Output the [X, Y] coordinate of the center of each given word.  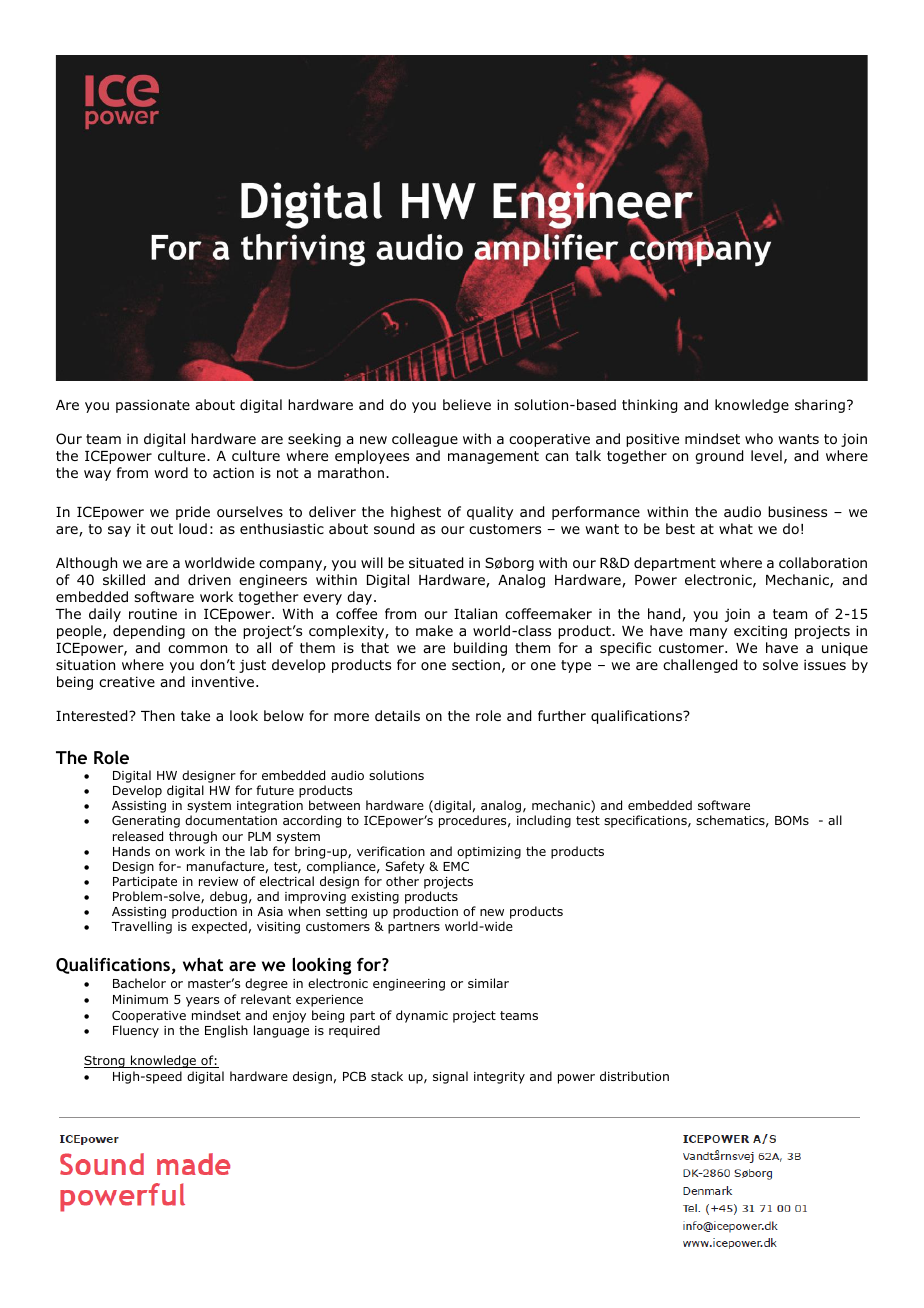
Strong [105, 1061]
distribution [634, 1076]
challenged [700, 666]
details [397, 715]
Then [158, 715]
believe [467, 404]
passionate [153, 406]
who [759, 438]
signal [450, 1077]
